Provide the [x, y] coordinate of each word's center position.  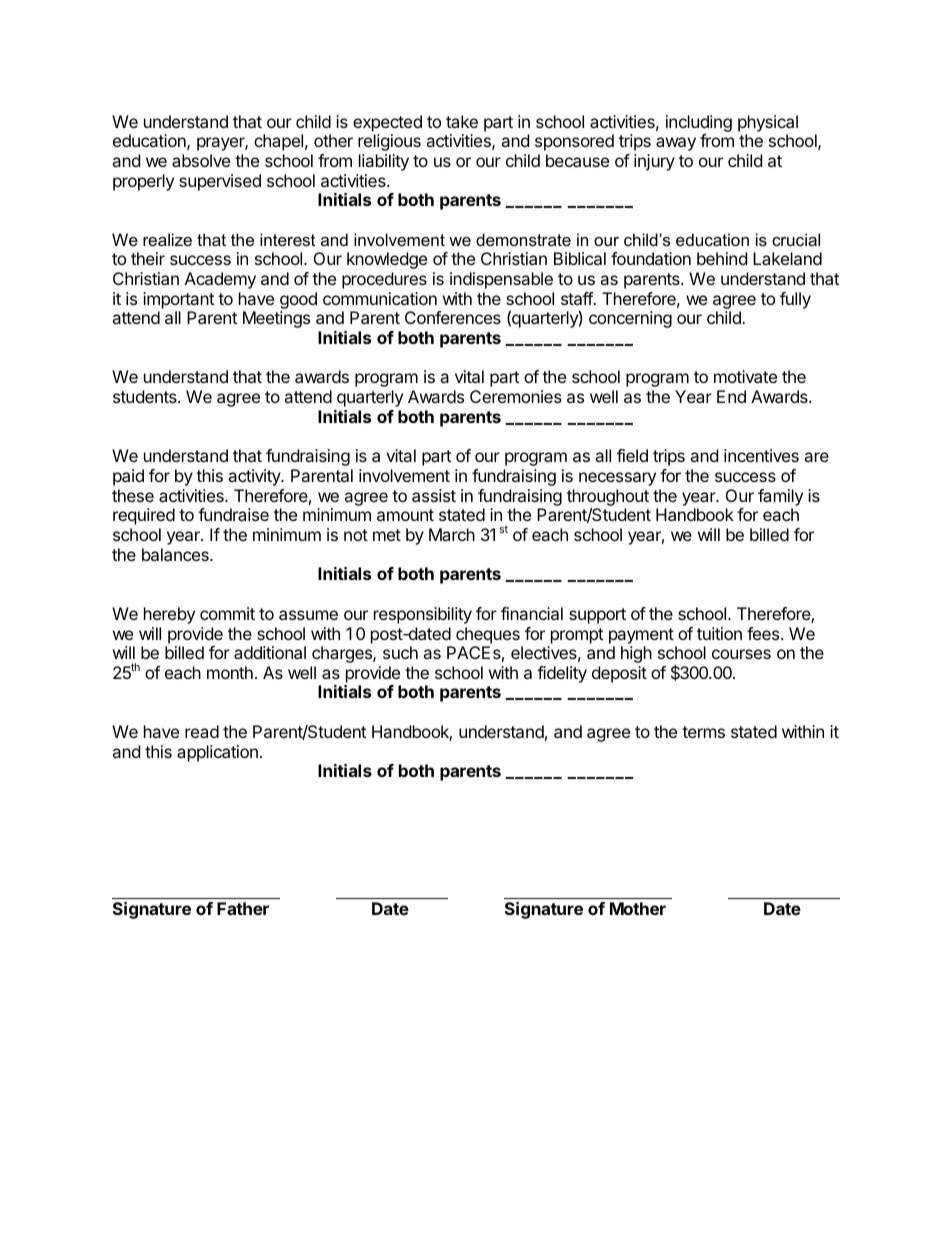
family [780, 497]
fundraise [233, 514]
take [462, 121]
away [676, 144]
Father [243, 908]
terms [703, 732]
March [452, 534]
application [217, 753]
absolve [201, 160]
